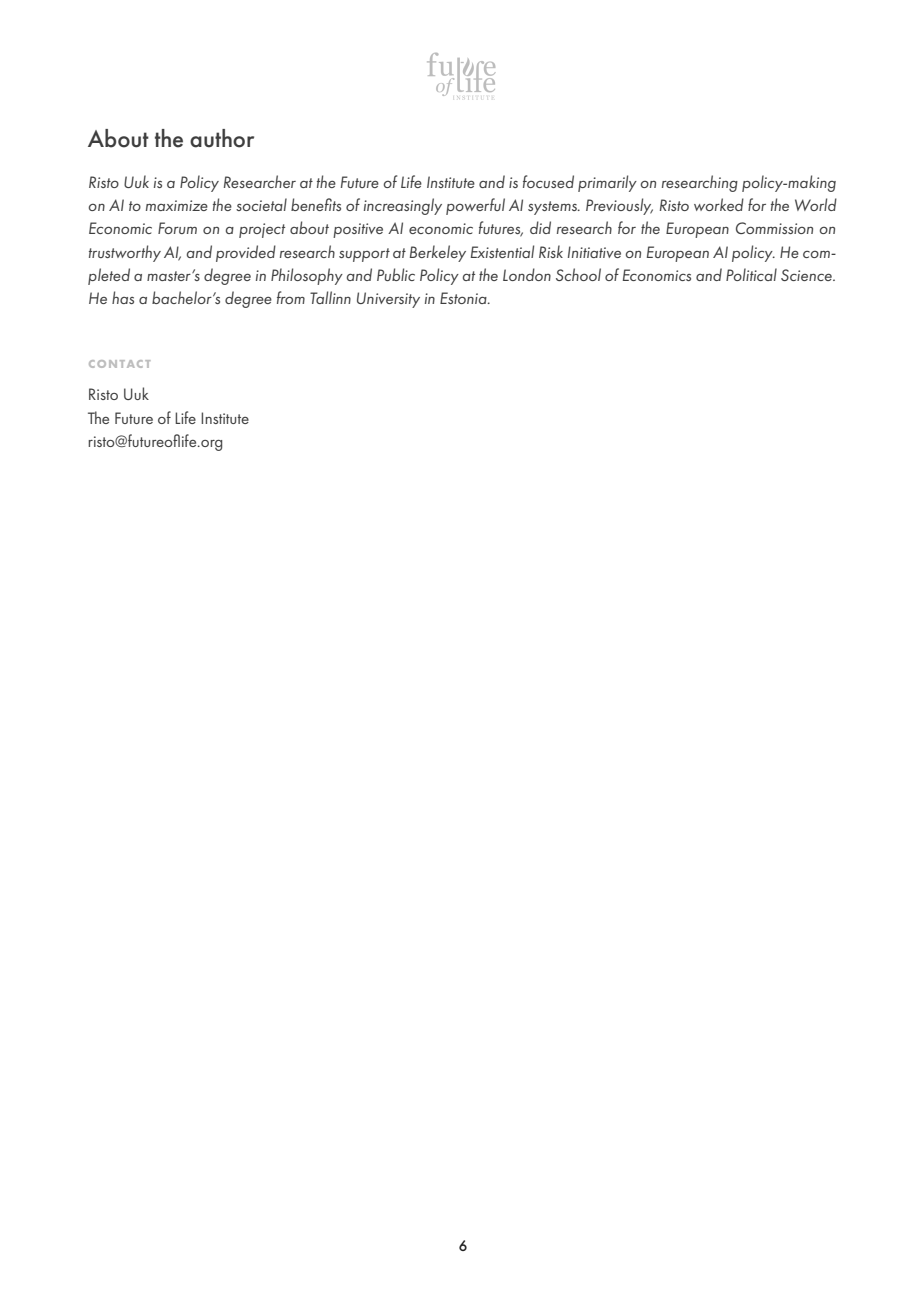 The height and width of the page is (1308, 924). What do you see at coordinates (222, 138) in the page?
I see `author` at bounding box center [222, 138].
